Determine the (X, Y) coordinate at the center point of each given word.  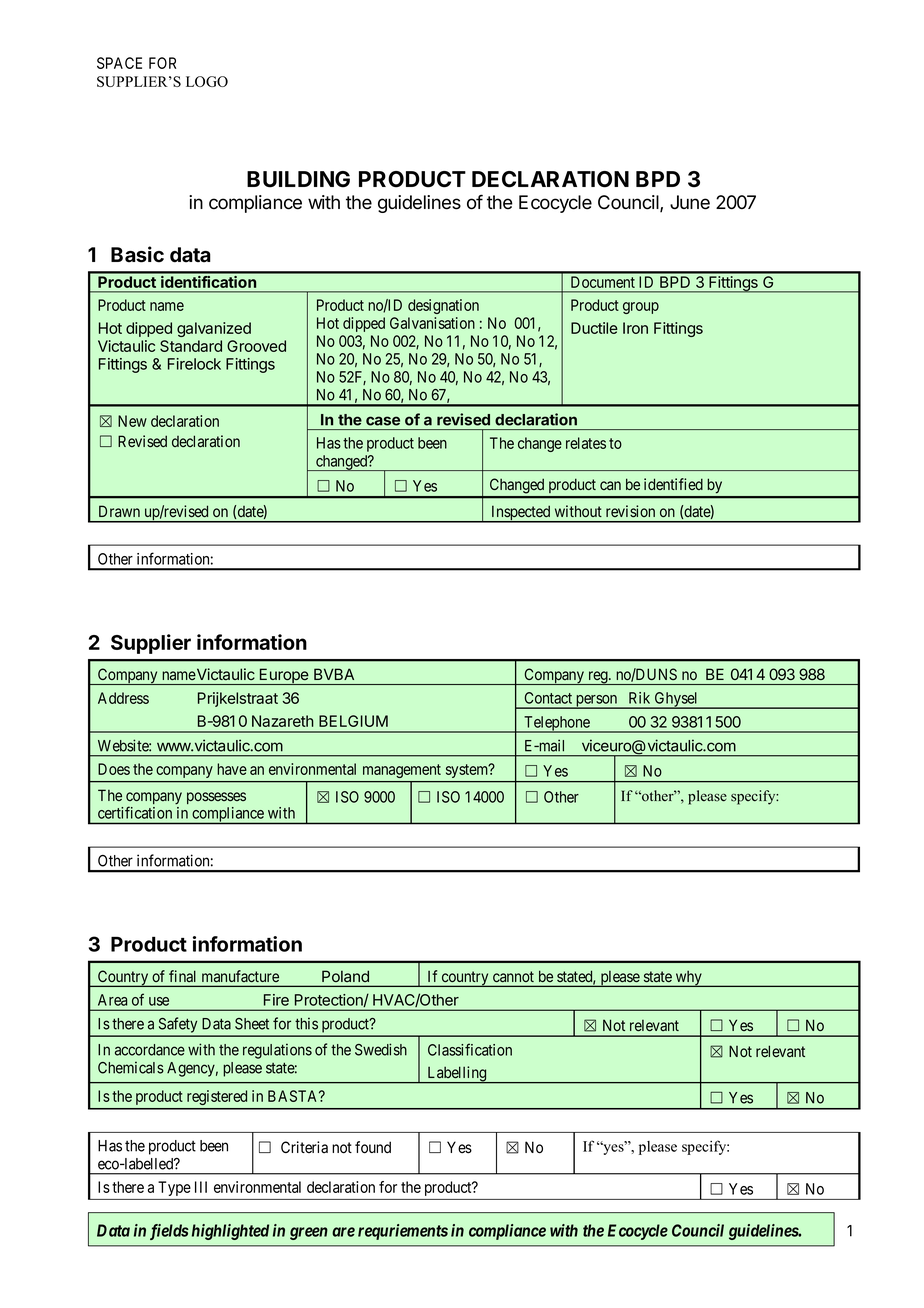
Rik (639, 698)
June (690, 202)
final (182, 976)
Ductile (594, 328)
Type (174, 1188)
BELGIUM (353, 721)
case (383, 421)
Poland (345, 976)
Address (123, 698)
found (373, 1147)
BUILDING (298, 179)
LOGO (207, 81)
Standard (191, 346)
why (688, 979)
